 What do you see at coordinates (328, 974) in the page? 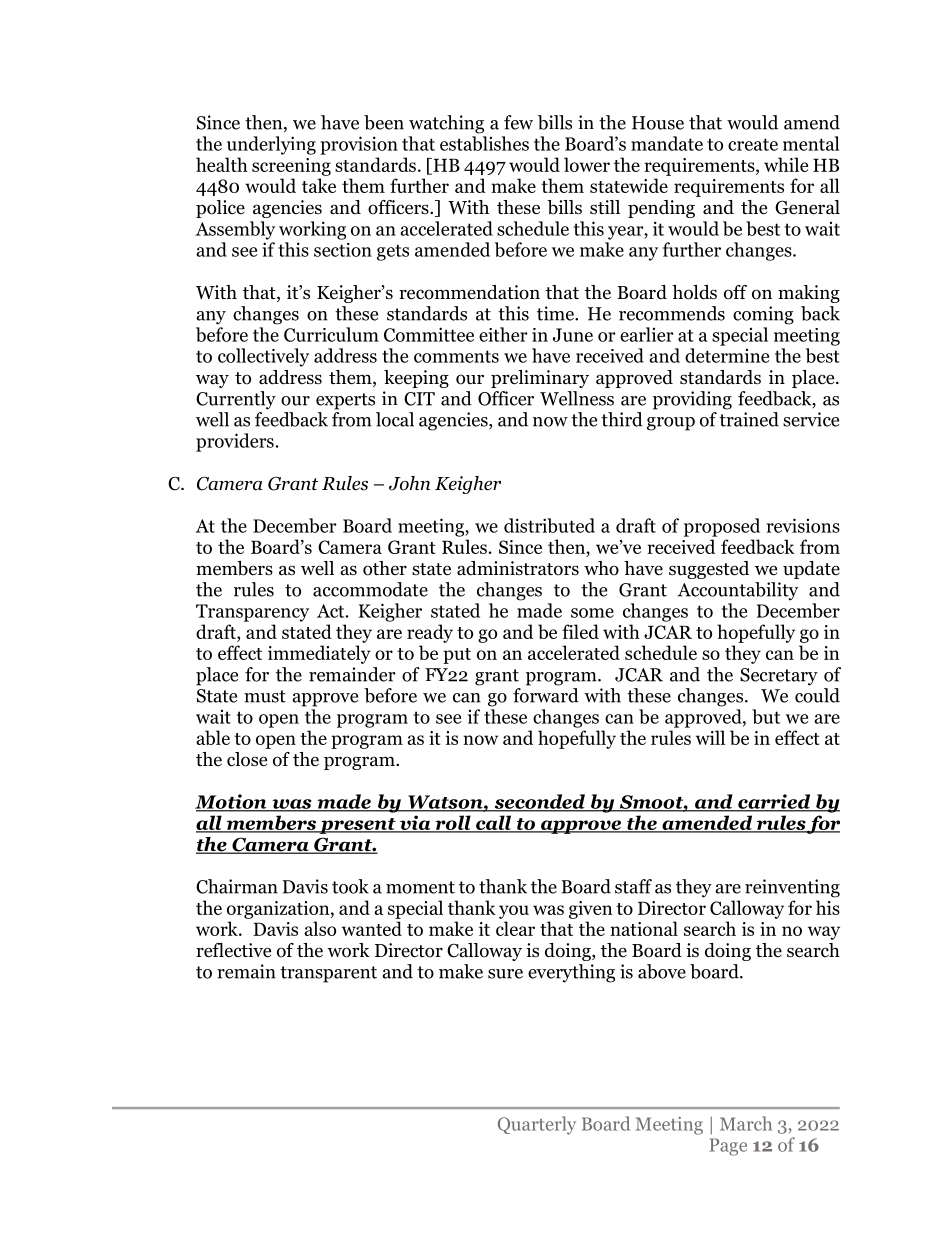
I see `transparent` at bounding box center [328, 974].
